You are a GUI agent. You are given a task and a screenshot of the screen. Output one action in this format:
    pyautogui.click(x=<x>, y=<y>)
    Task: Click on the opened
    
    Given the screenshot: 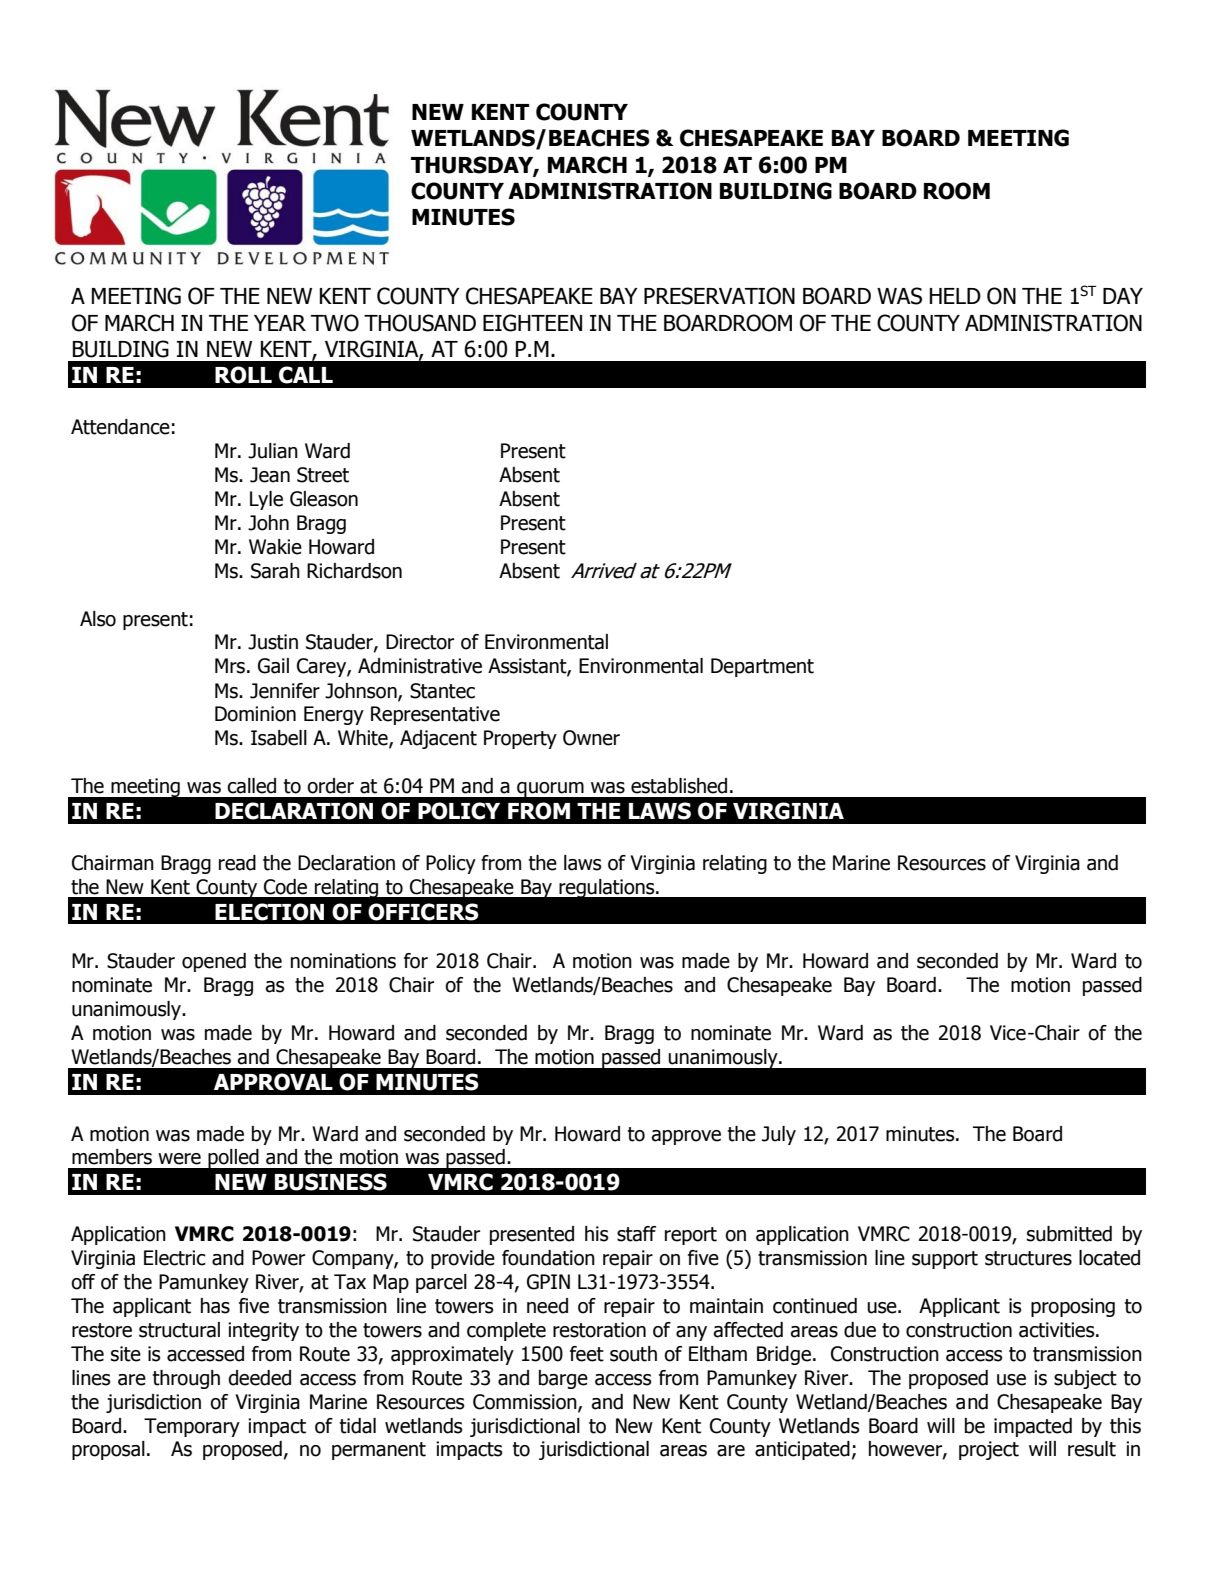 What is the action you would take?
    pyautogui.click(x=214, y=962)
